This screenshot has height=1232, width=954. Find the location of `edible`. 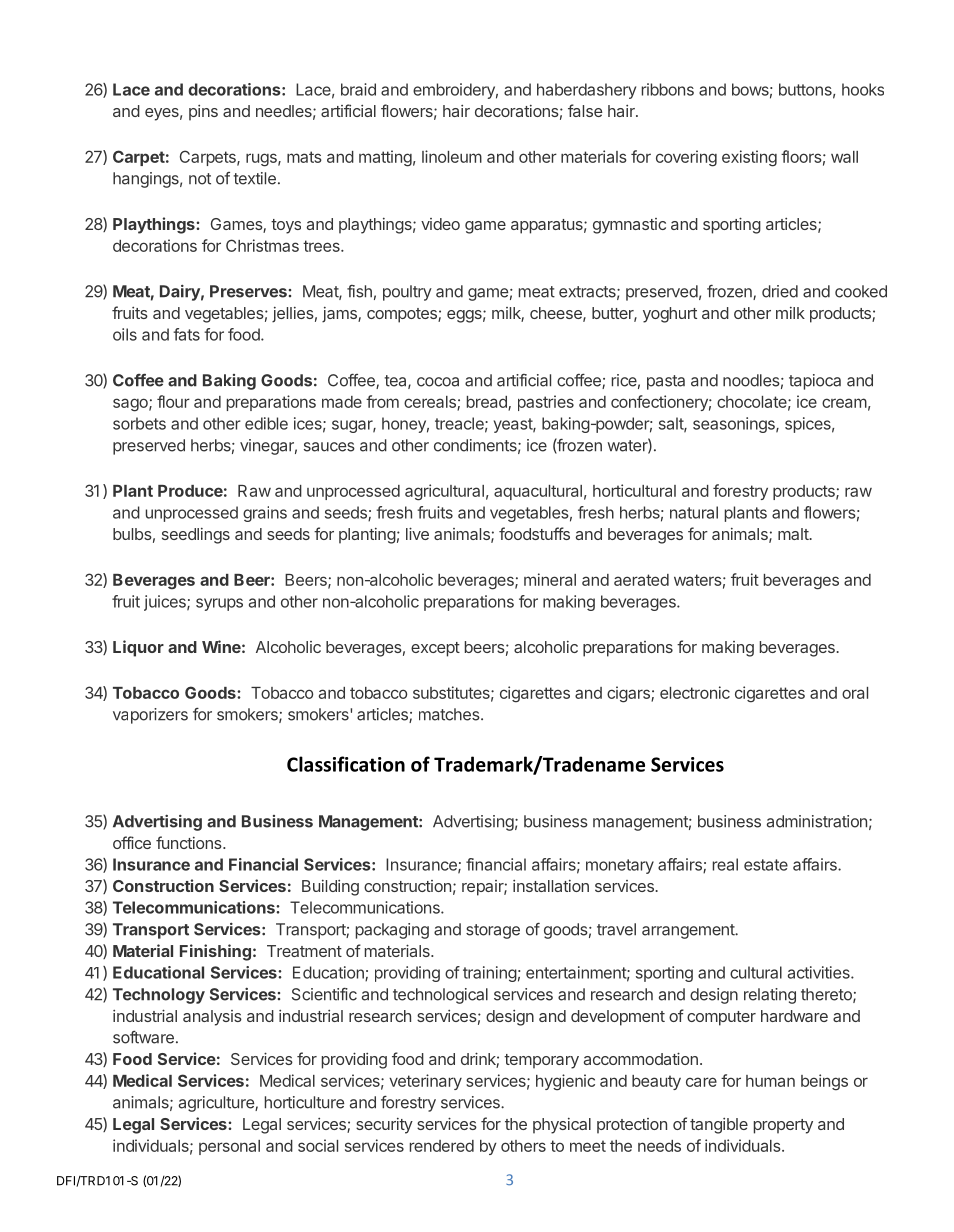

edible is located at coordinates (266, 423).
